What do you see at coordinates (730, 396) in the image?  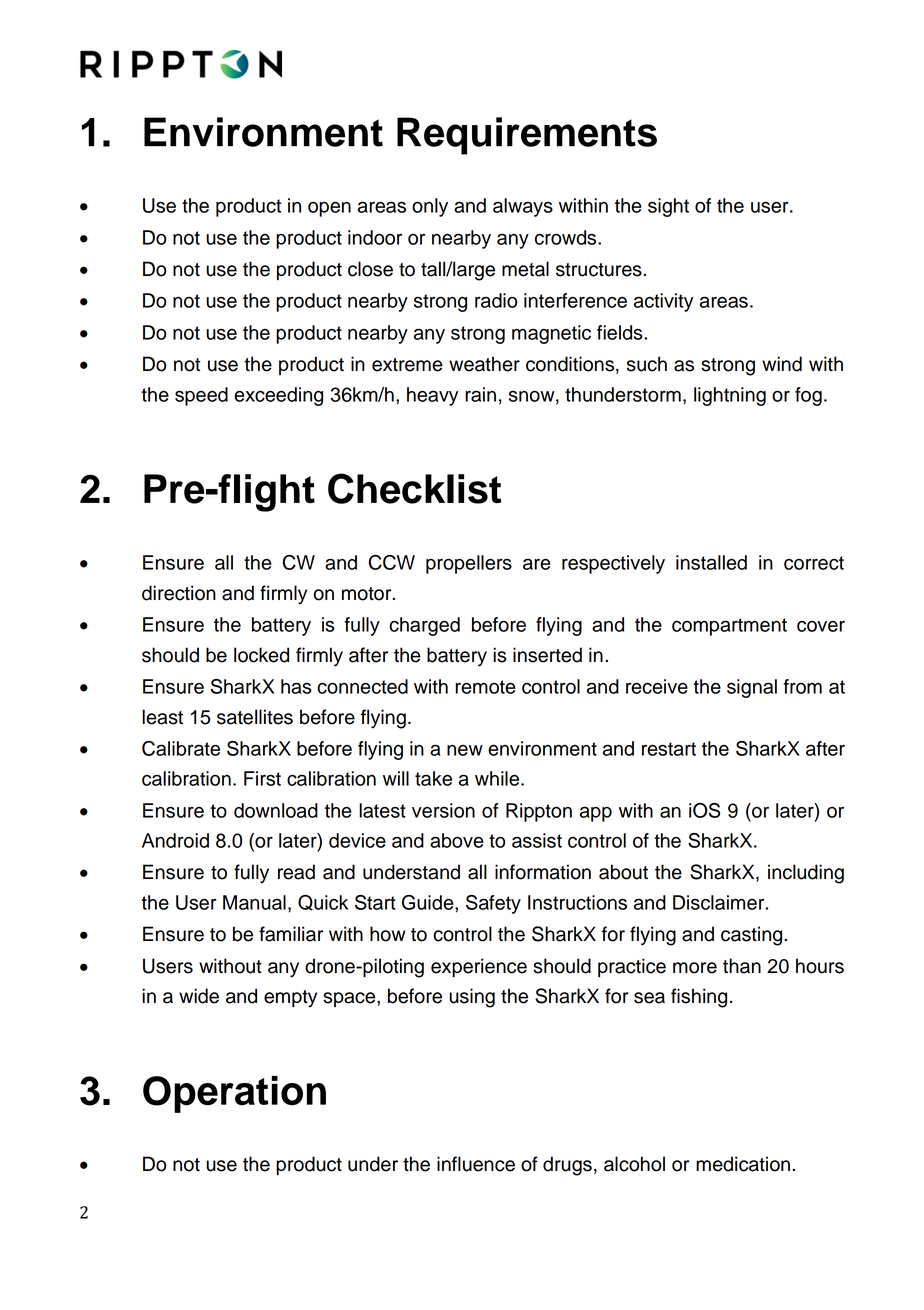 I see `lightning` at bounding box center [730, 396].
